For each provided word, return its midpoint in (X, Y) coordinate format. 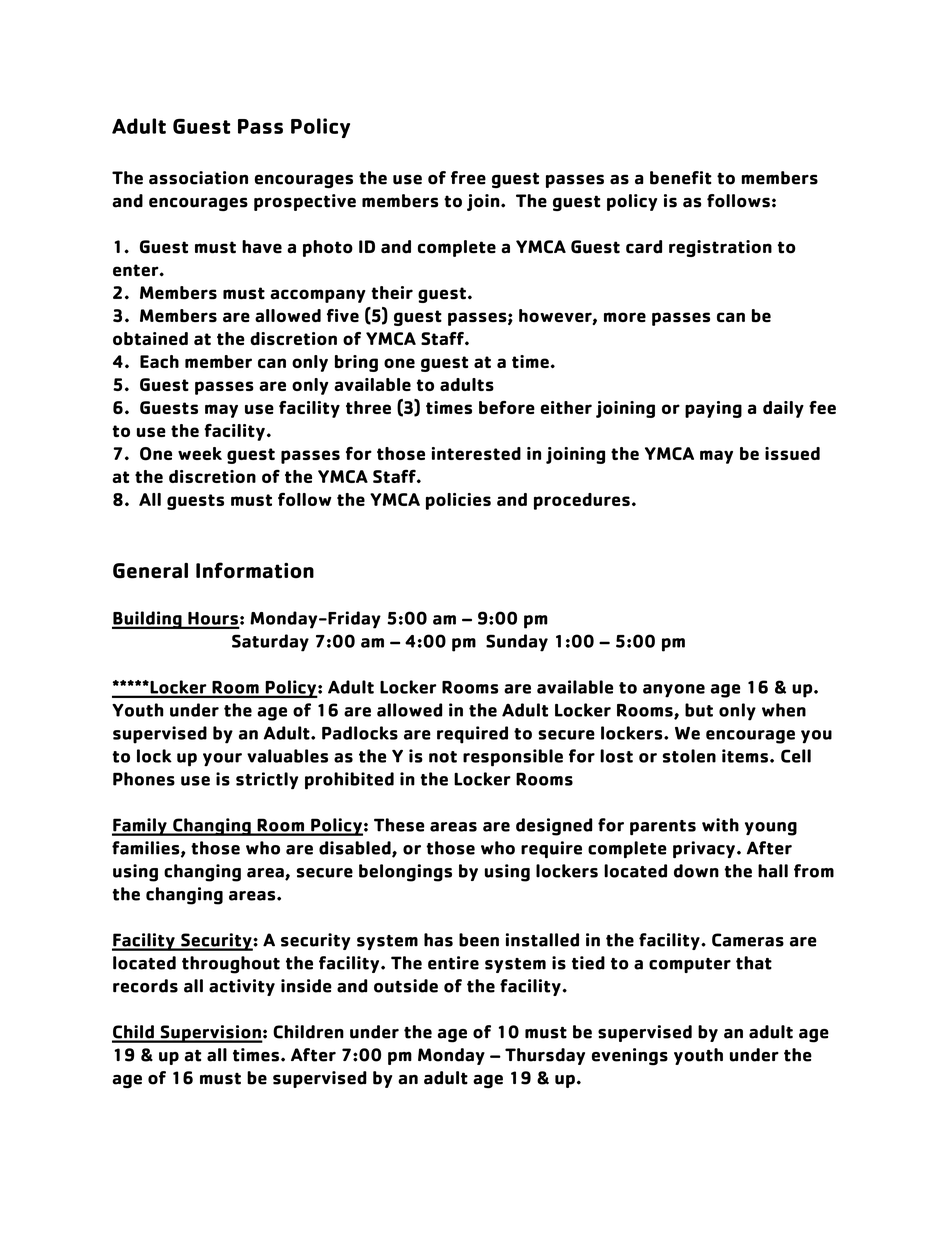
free (468, 178)
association (198, 178)
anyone (674, 691)
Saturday (270, 643)
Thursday (545, 1056)
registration (720, 248)
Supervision (210, 1034)
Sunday (517, 643)
